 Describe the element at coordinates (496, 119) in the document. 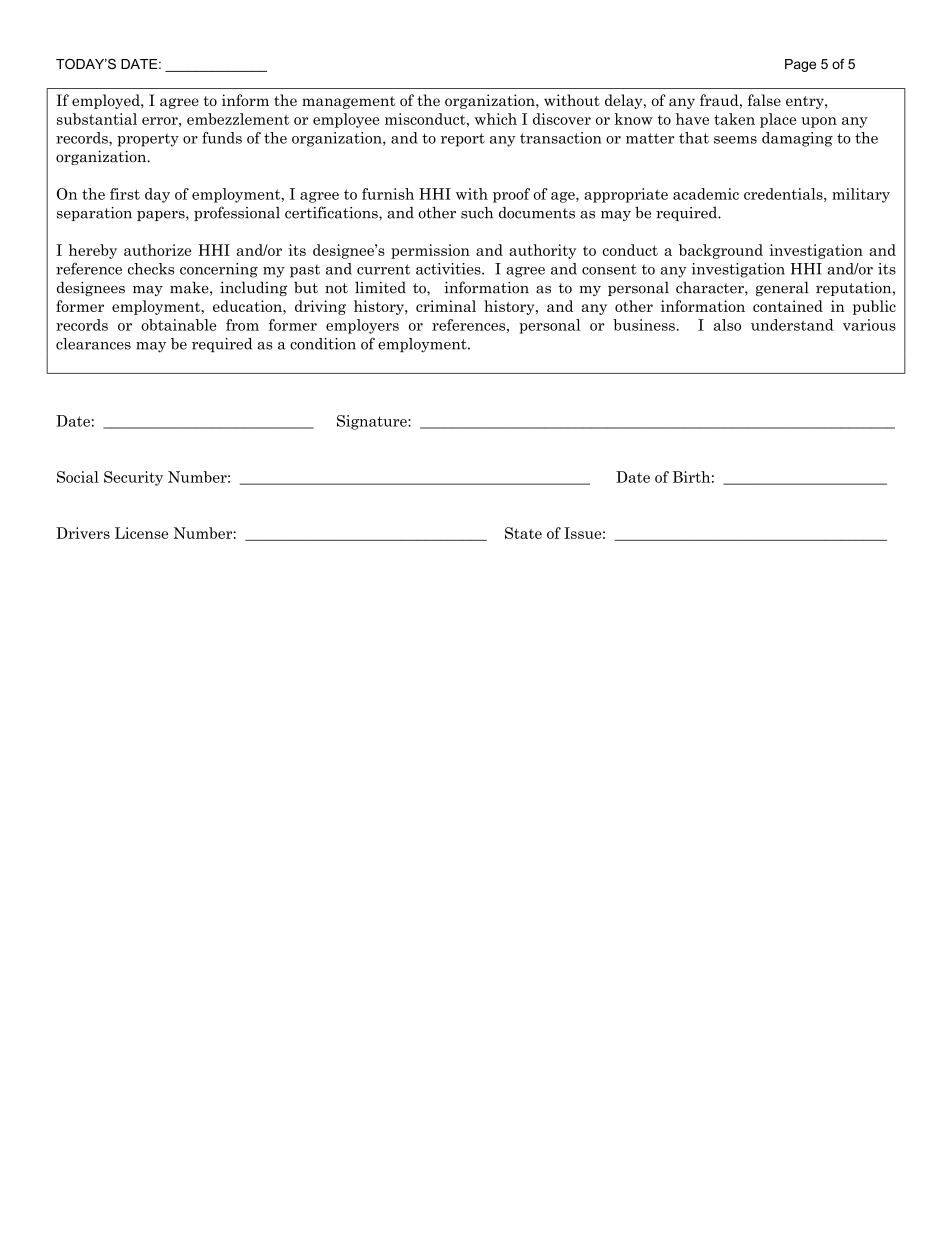

I see `which` at that location.
